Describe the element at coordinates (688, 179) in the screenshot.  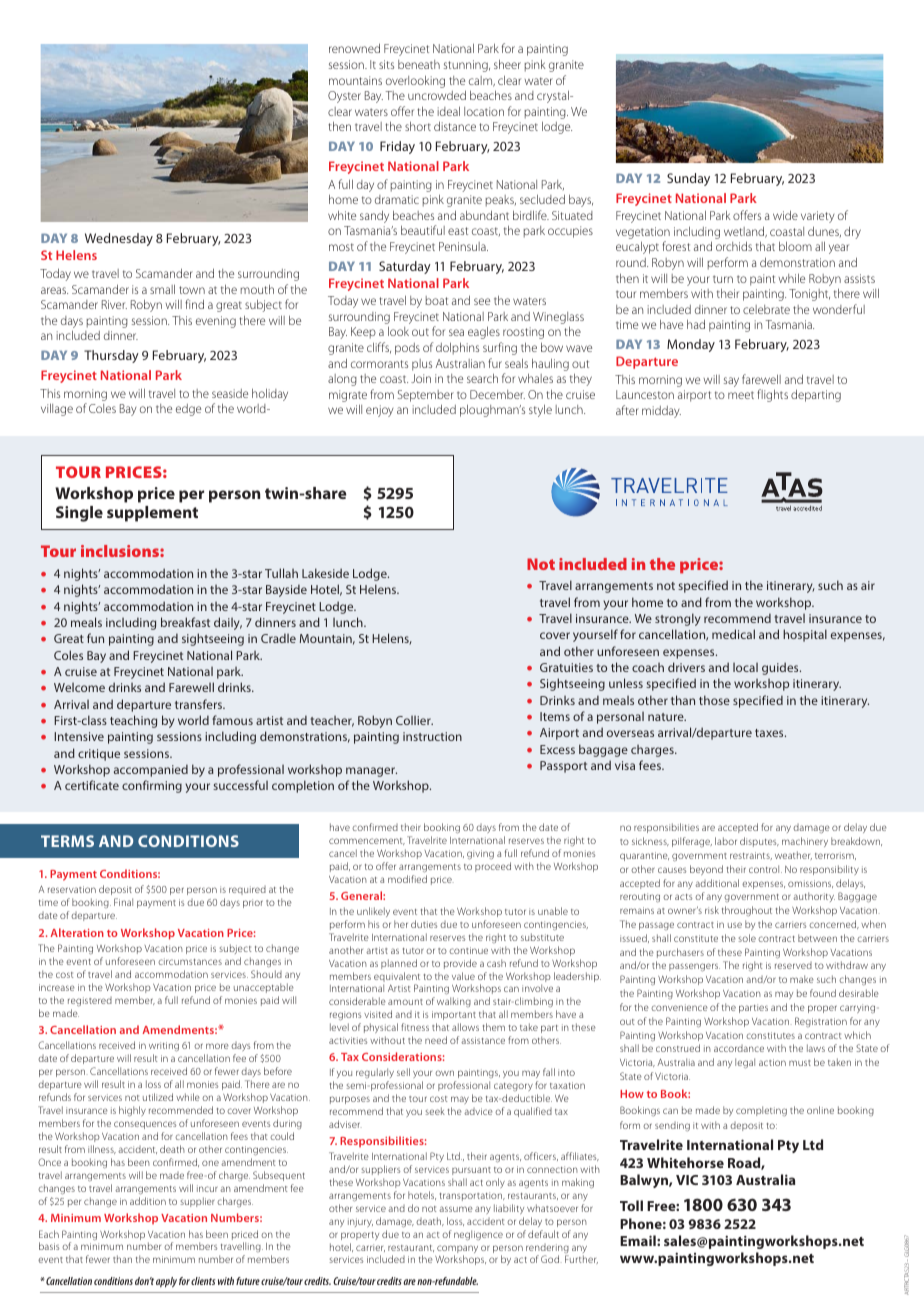
I see `Sunday` at that location.
